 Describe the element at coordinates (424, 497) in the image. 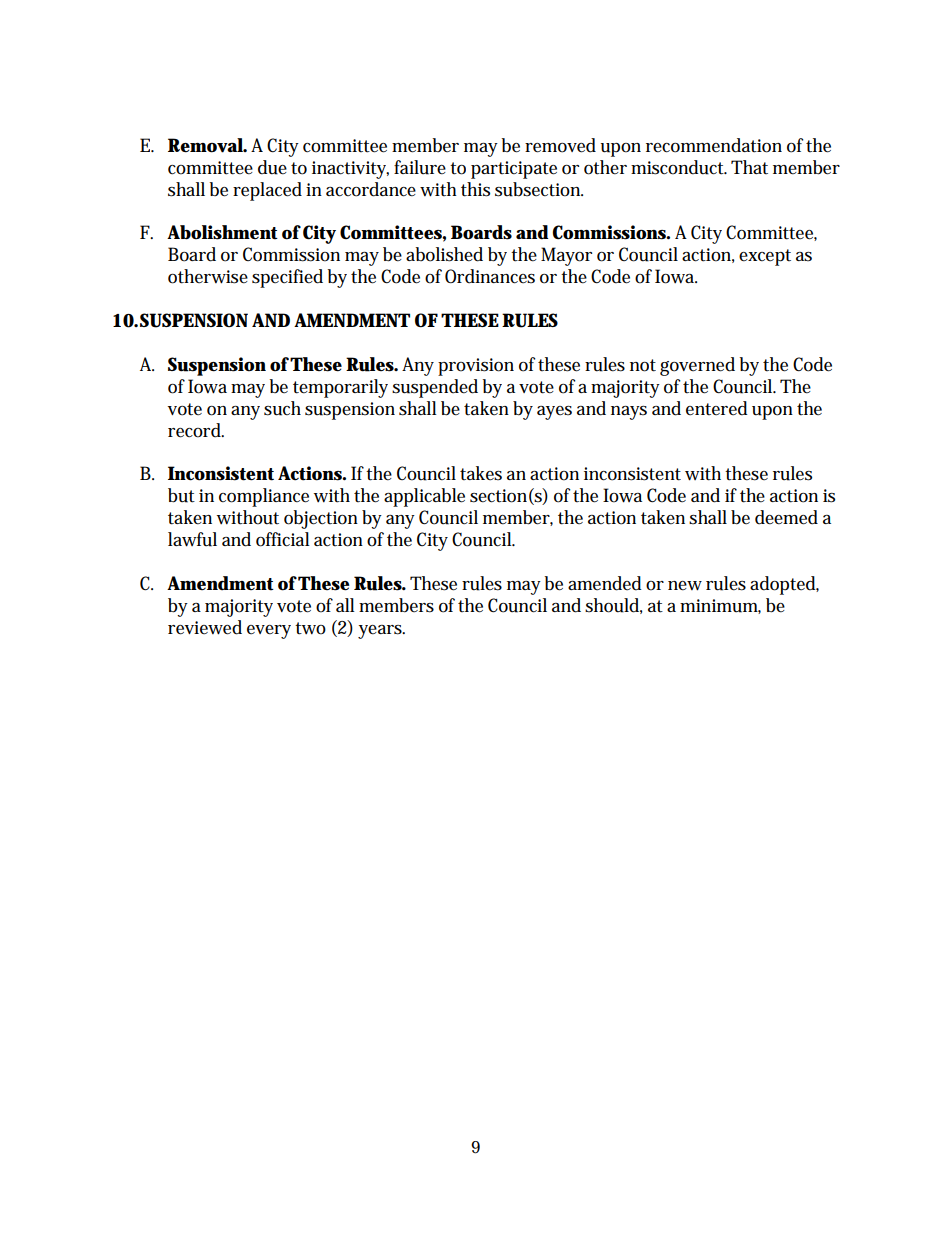

I see `applicable` at that location.
